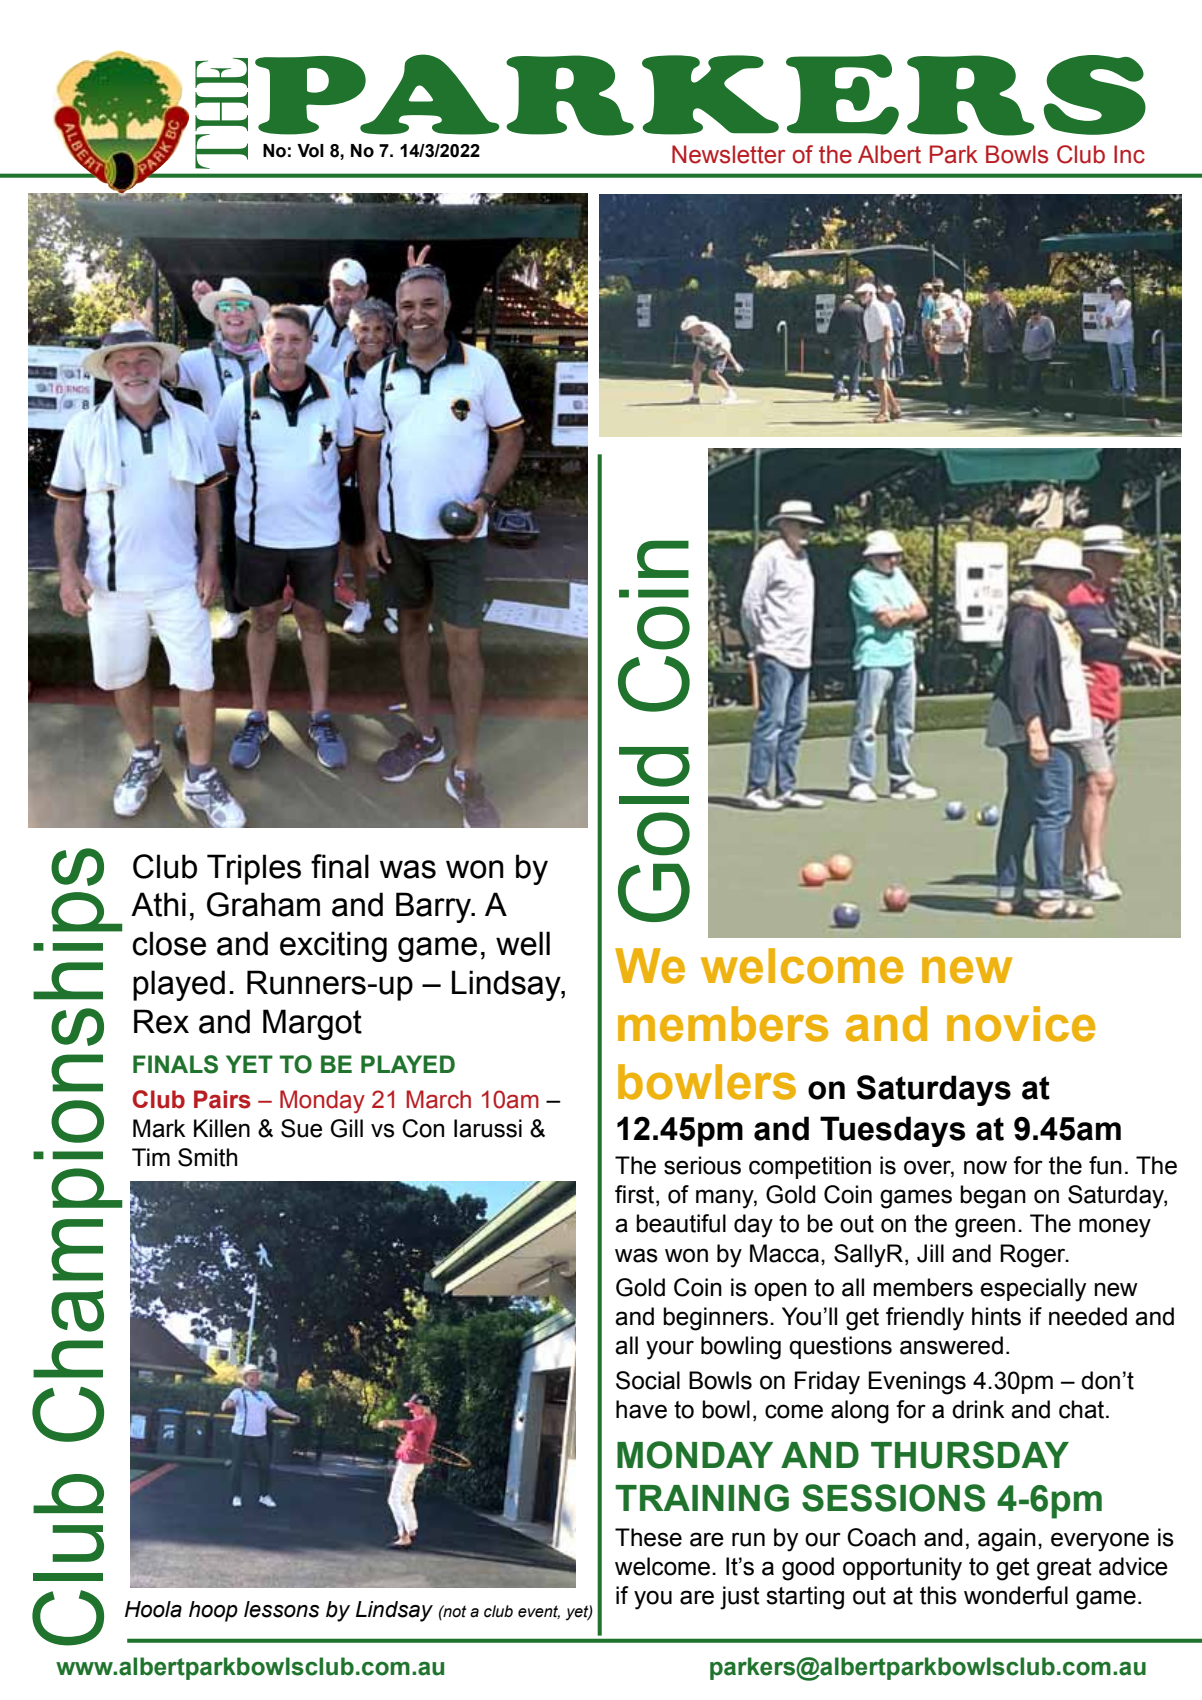 The image size is (1202, 1700). Describe the element at coordinates (254, 869) in the screenshot. I see `Triples` at that location.
